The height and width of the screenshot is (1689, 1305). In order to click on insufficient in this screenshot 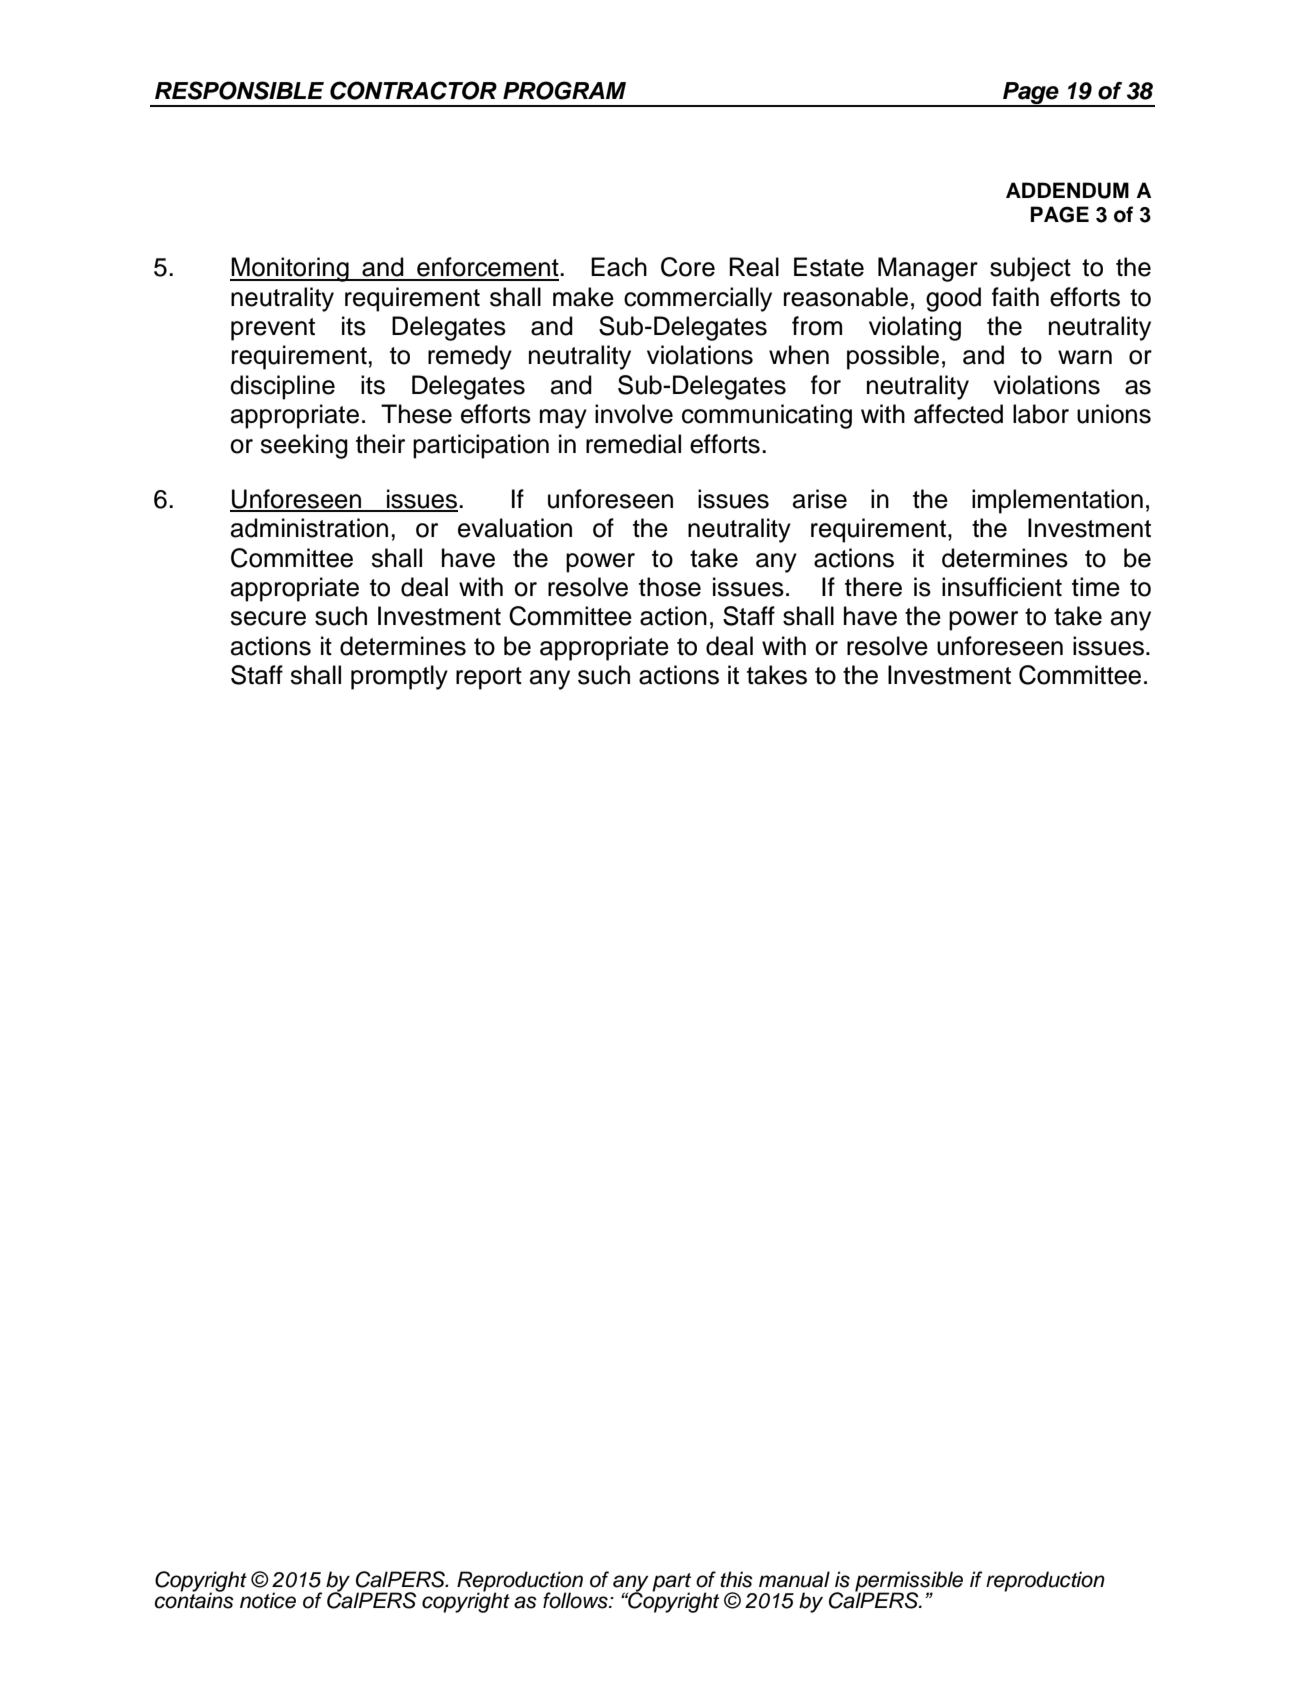, I will do `click(1002, 587)`.
